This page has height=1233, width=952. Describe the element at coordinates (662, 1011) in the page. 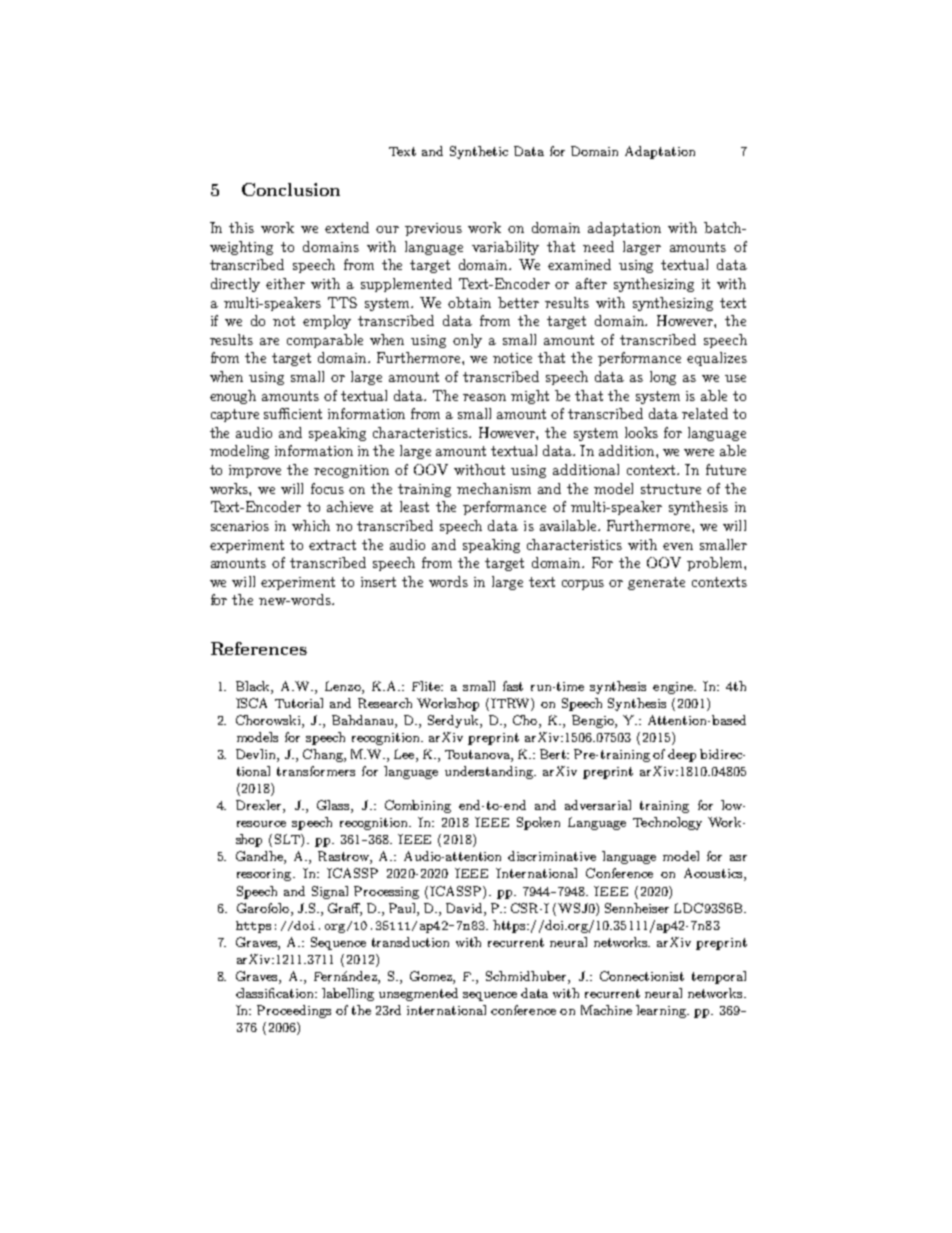

I see `learning` at that location.
